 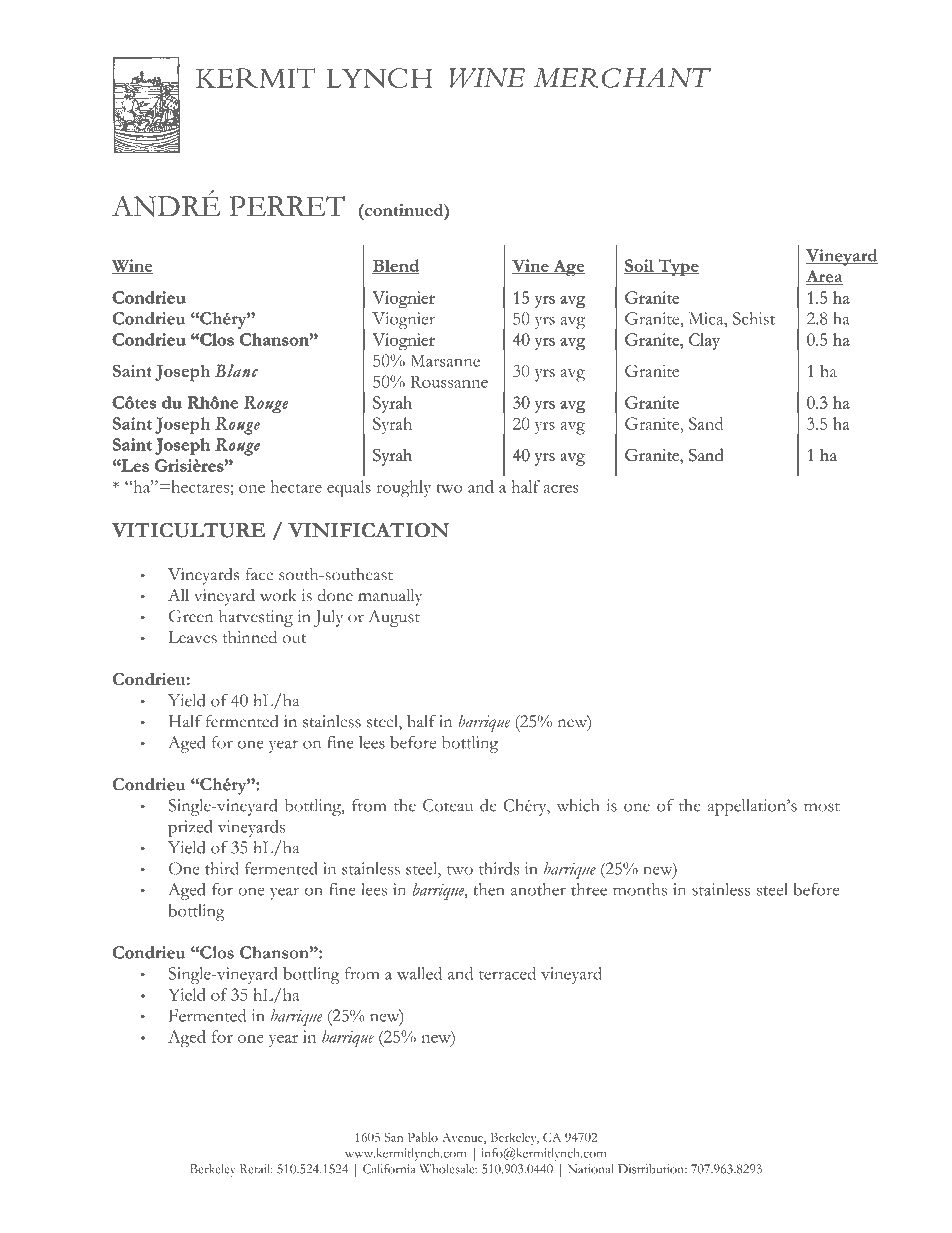 What do you see at coordinates (488, 889) in the screenshot?
I see `then` at bounding box center [488, 889].
